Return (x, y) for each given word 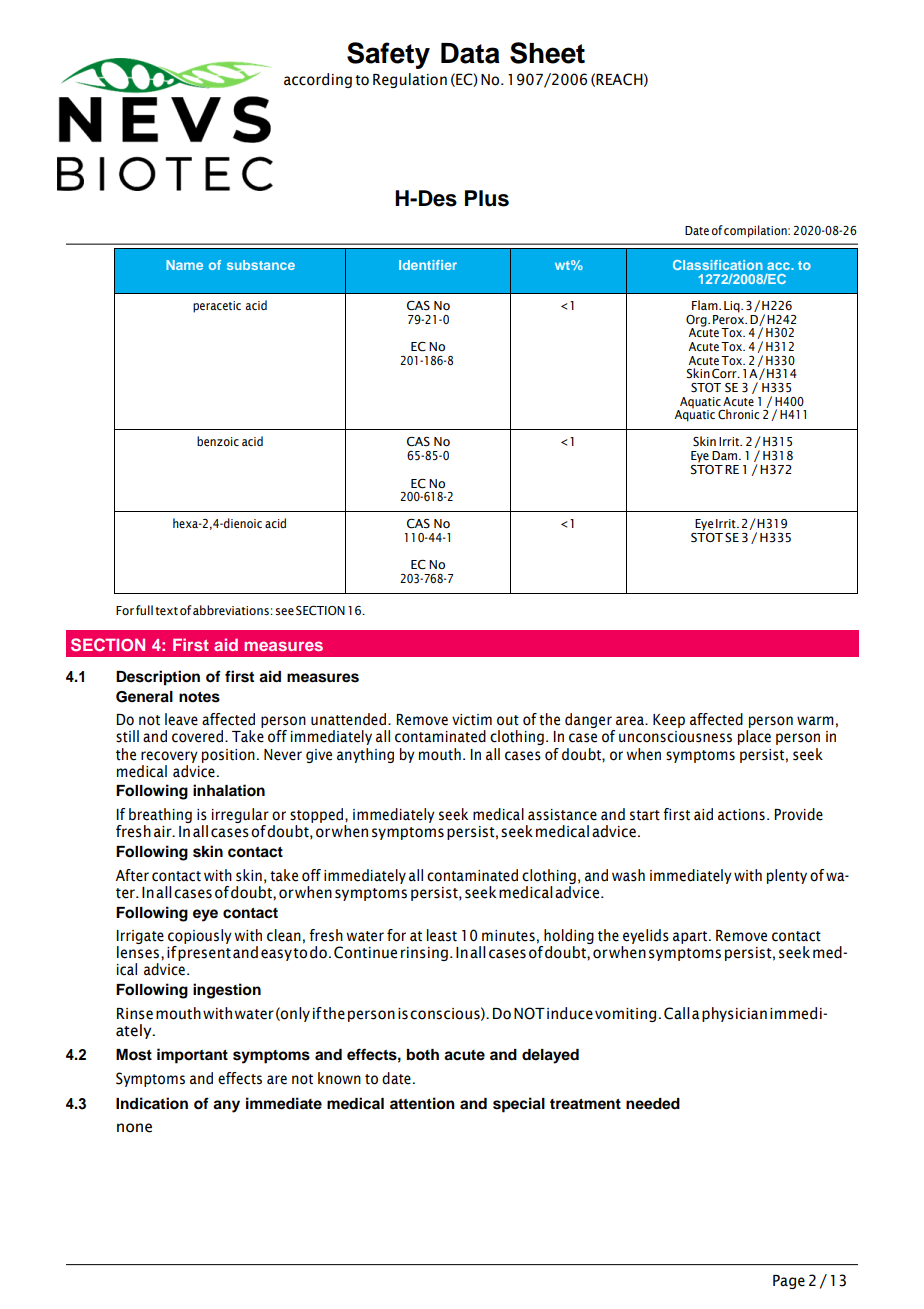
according (318, 80)
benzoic (218, 441)
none (134, 1128)
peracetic (217, 307)
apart (691, 937)
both (423, 1055)
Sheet (547, 53)
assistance (562, 815)
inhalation (229, 790)
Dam (726, 455)
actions (741, 815)
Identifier (428, 265)
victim (472, 720)
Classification (718, 265)
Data (470, 53)
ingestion (227, 991)
